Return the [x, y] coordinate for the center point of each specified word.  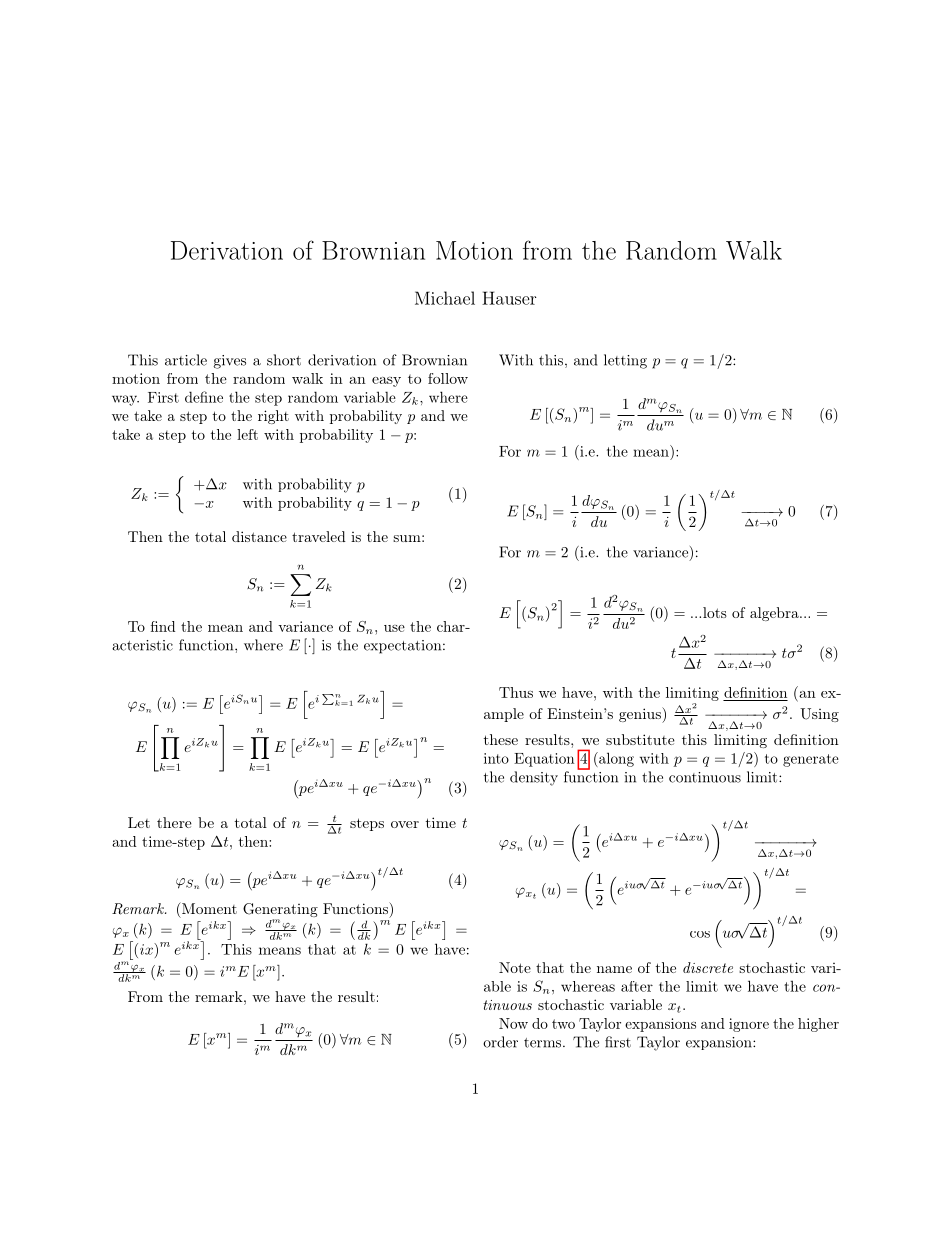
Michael [445, 298]
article [186, 360]
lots [715, 612]
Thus [516, 692]
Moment [208, 908]
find [163, 626]
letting [625, 361]
